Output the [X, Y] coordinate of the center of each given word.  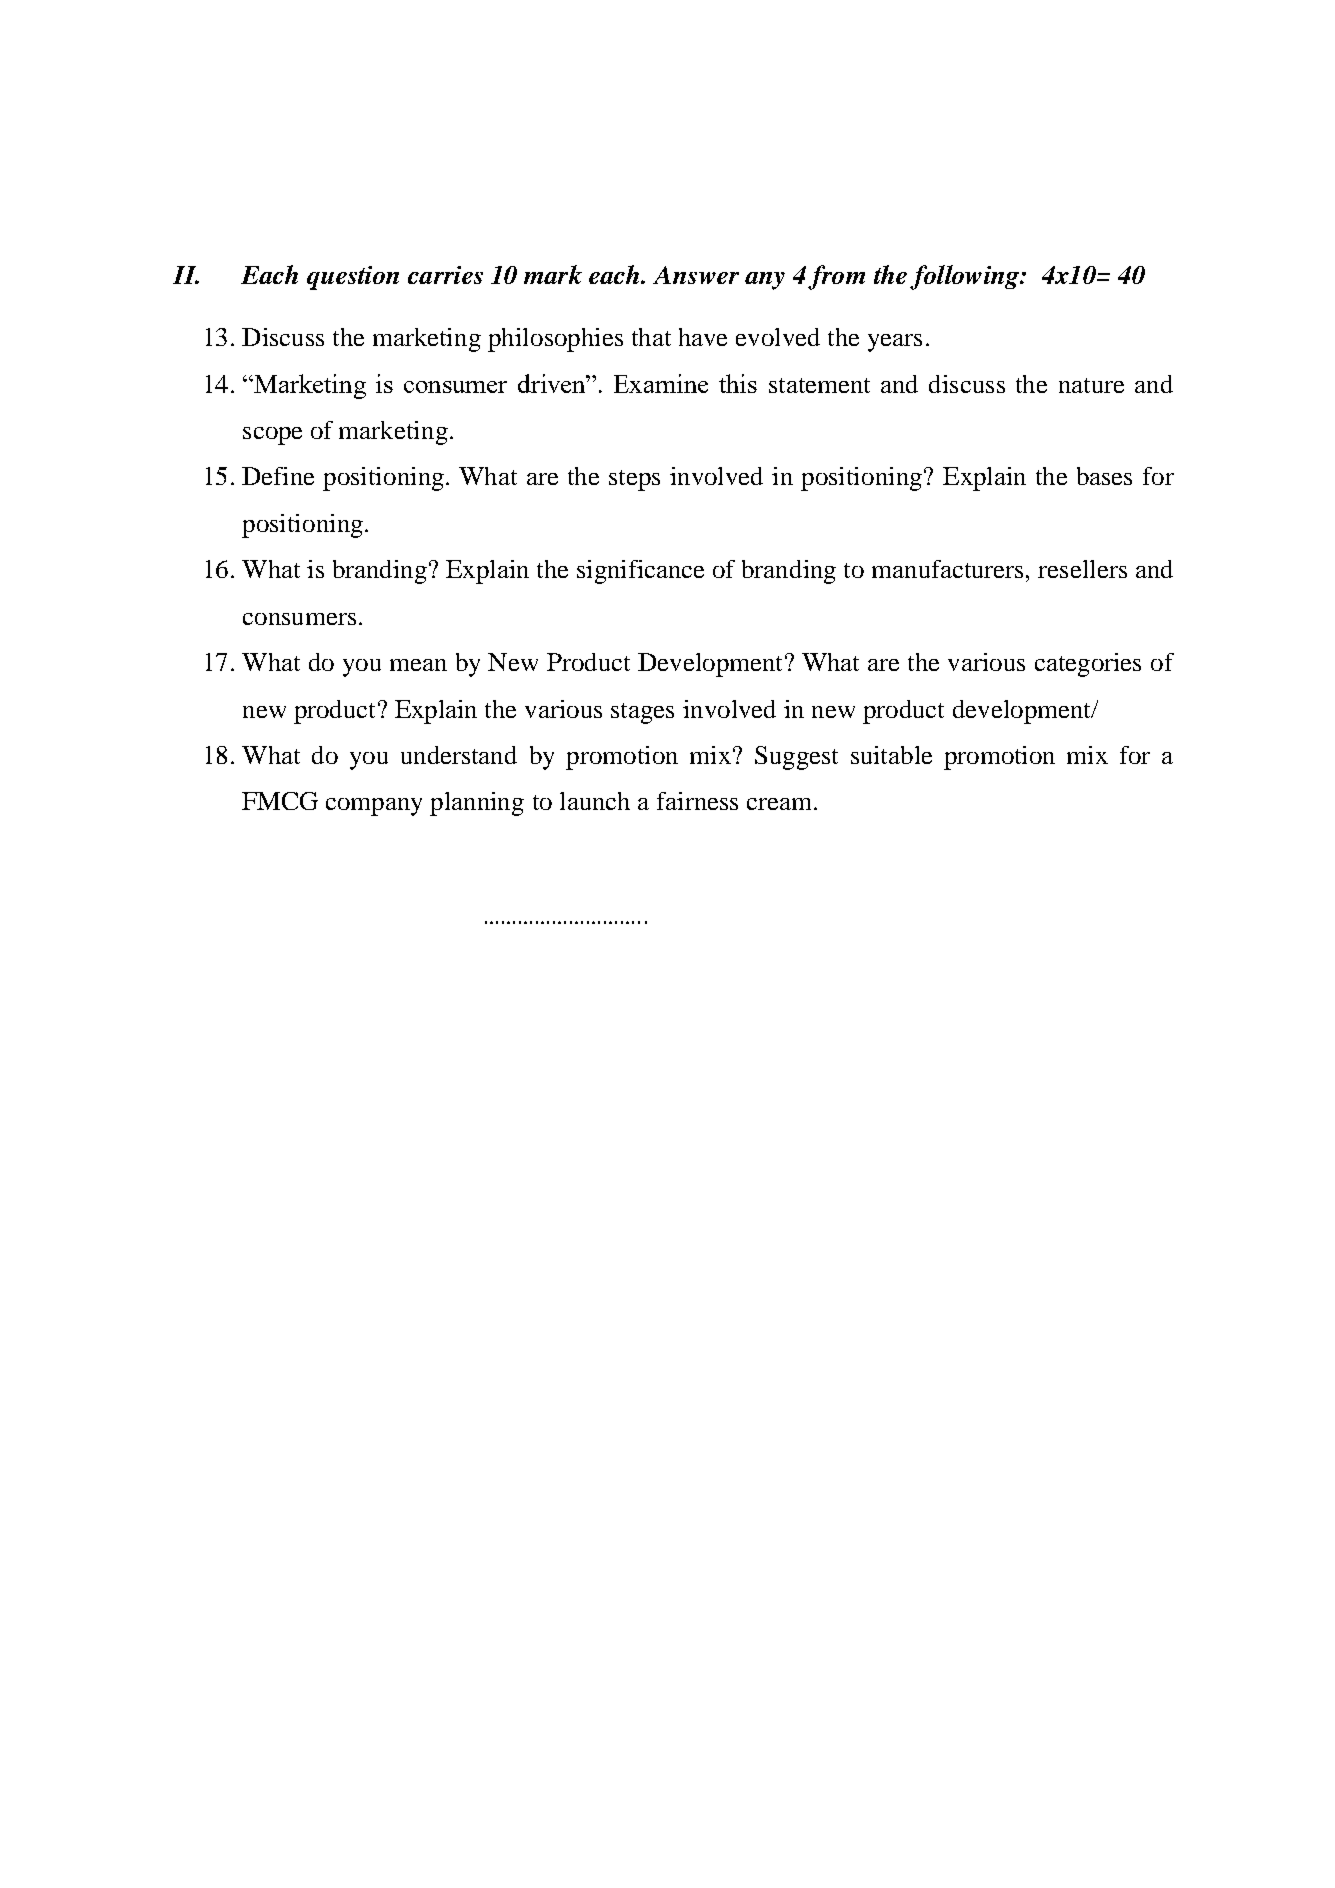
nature [1091, 385]
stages [642, 713]
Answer [696, 275]
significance [640, 572]
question [353, 278]
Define [278, 476]
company [374, 807]
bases [1104, 476]
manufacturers [947, 569]
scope [272, 436]
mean [418, 665]
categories [1088, 665]
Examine [661, 383]
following [965, 277]
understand [459, 755]
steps [634, 480]
